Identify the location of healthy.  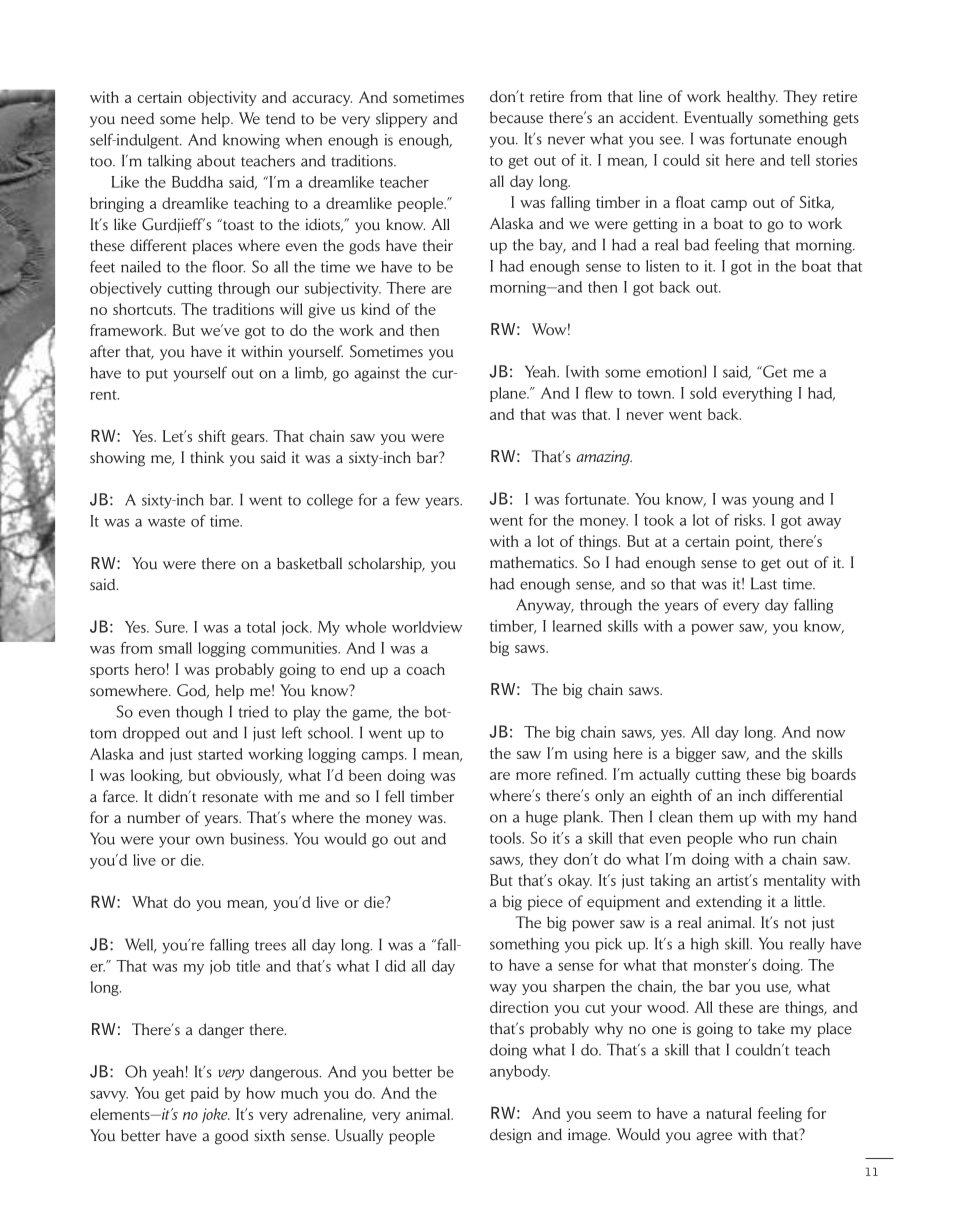
(752, 98).
